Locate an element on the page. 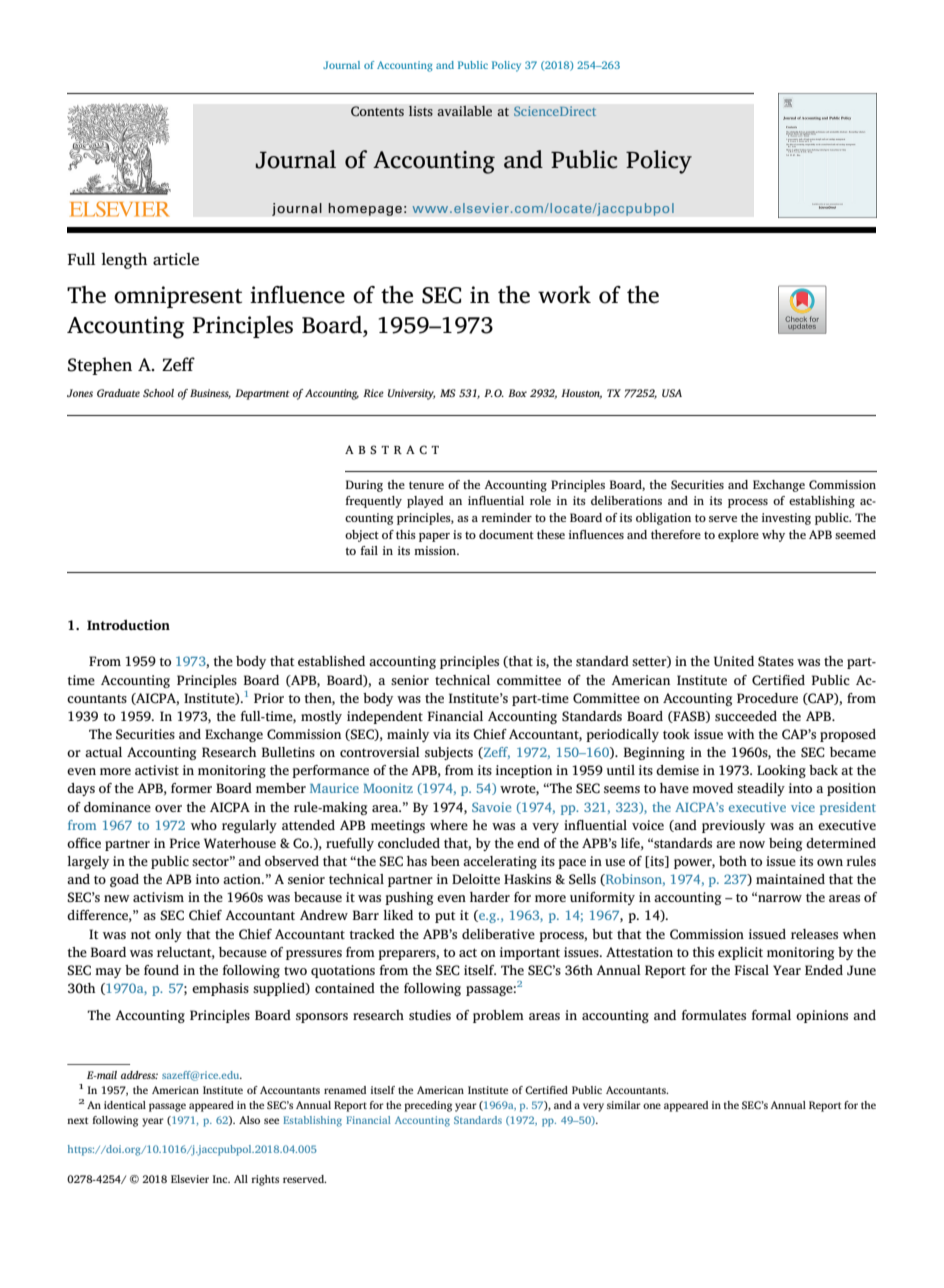 The width and height of the page is (944, 1288). available is located at coordinates (464, 111).
